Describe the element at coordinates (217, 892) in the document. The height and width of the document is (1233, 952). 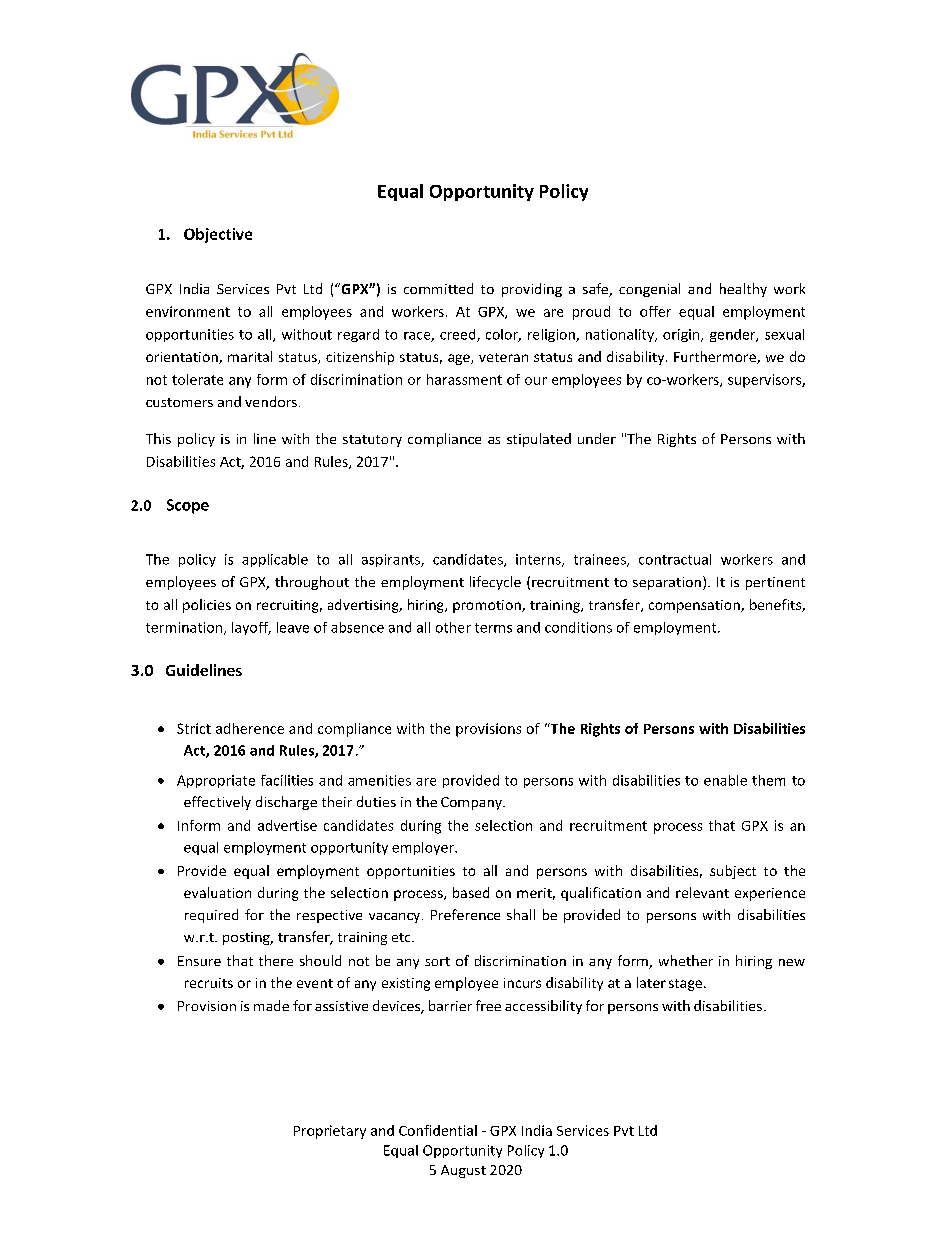
I see `evaluation` at that location.
